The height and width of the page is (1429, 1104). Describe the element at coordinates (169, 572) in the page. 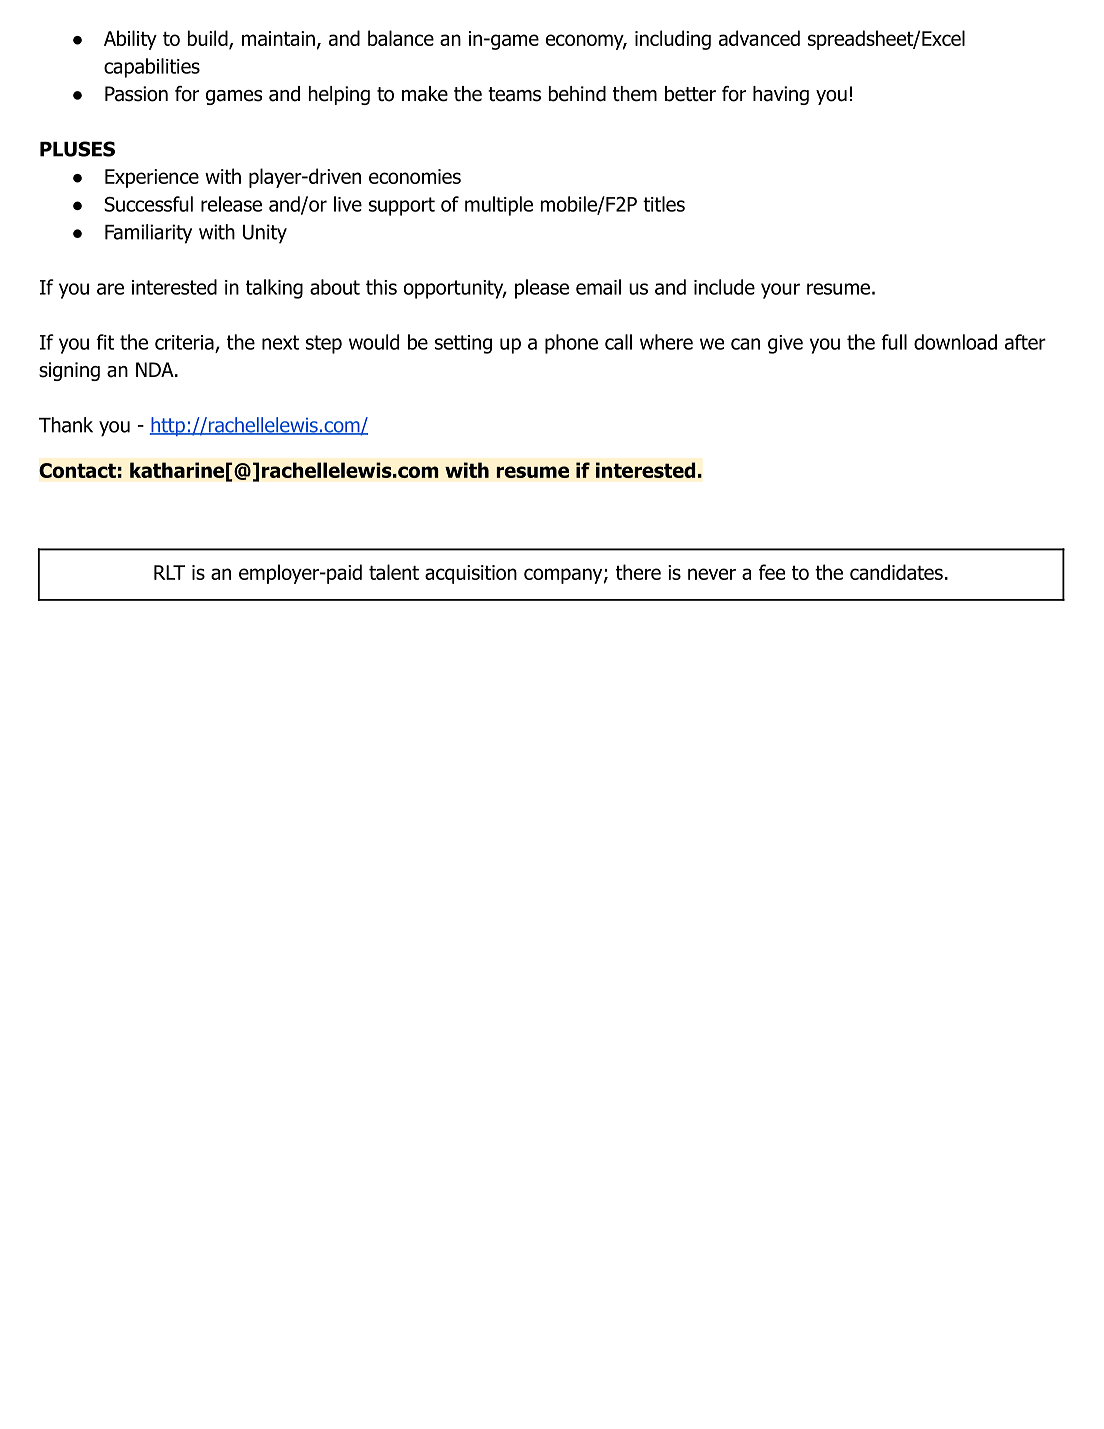

I see `RLT` at that location.
